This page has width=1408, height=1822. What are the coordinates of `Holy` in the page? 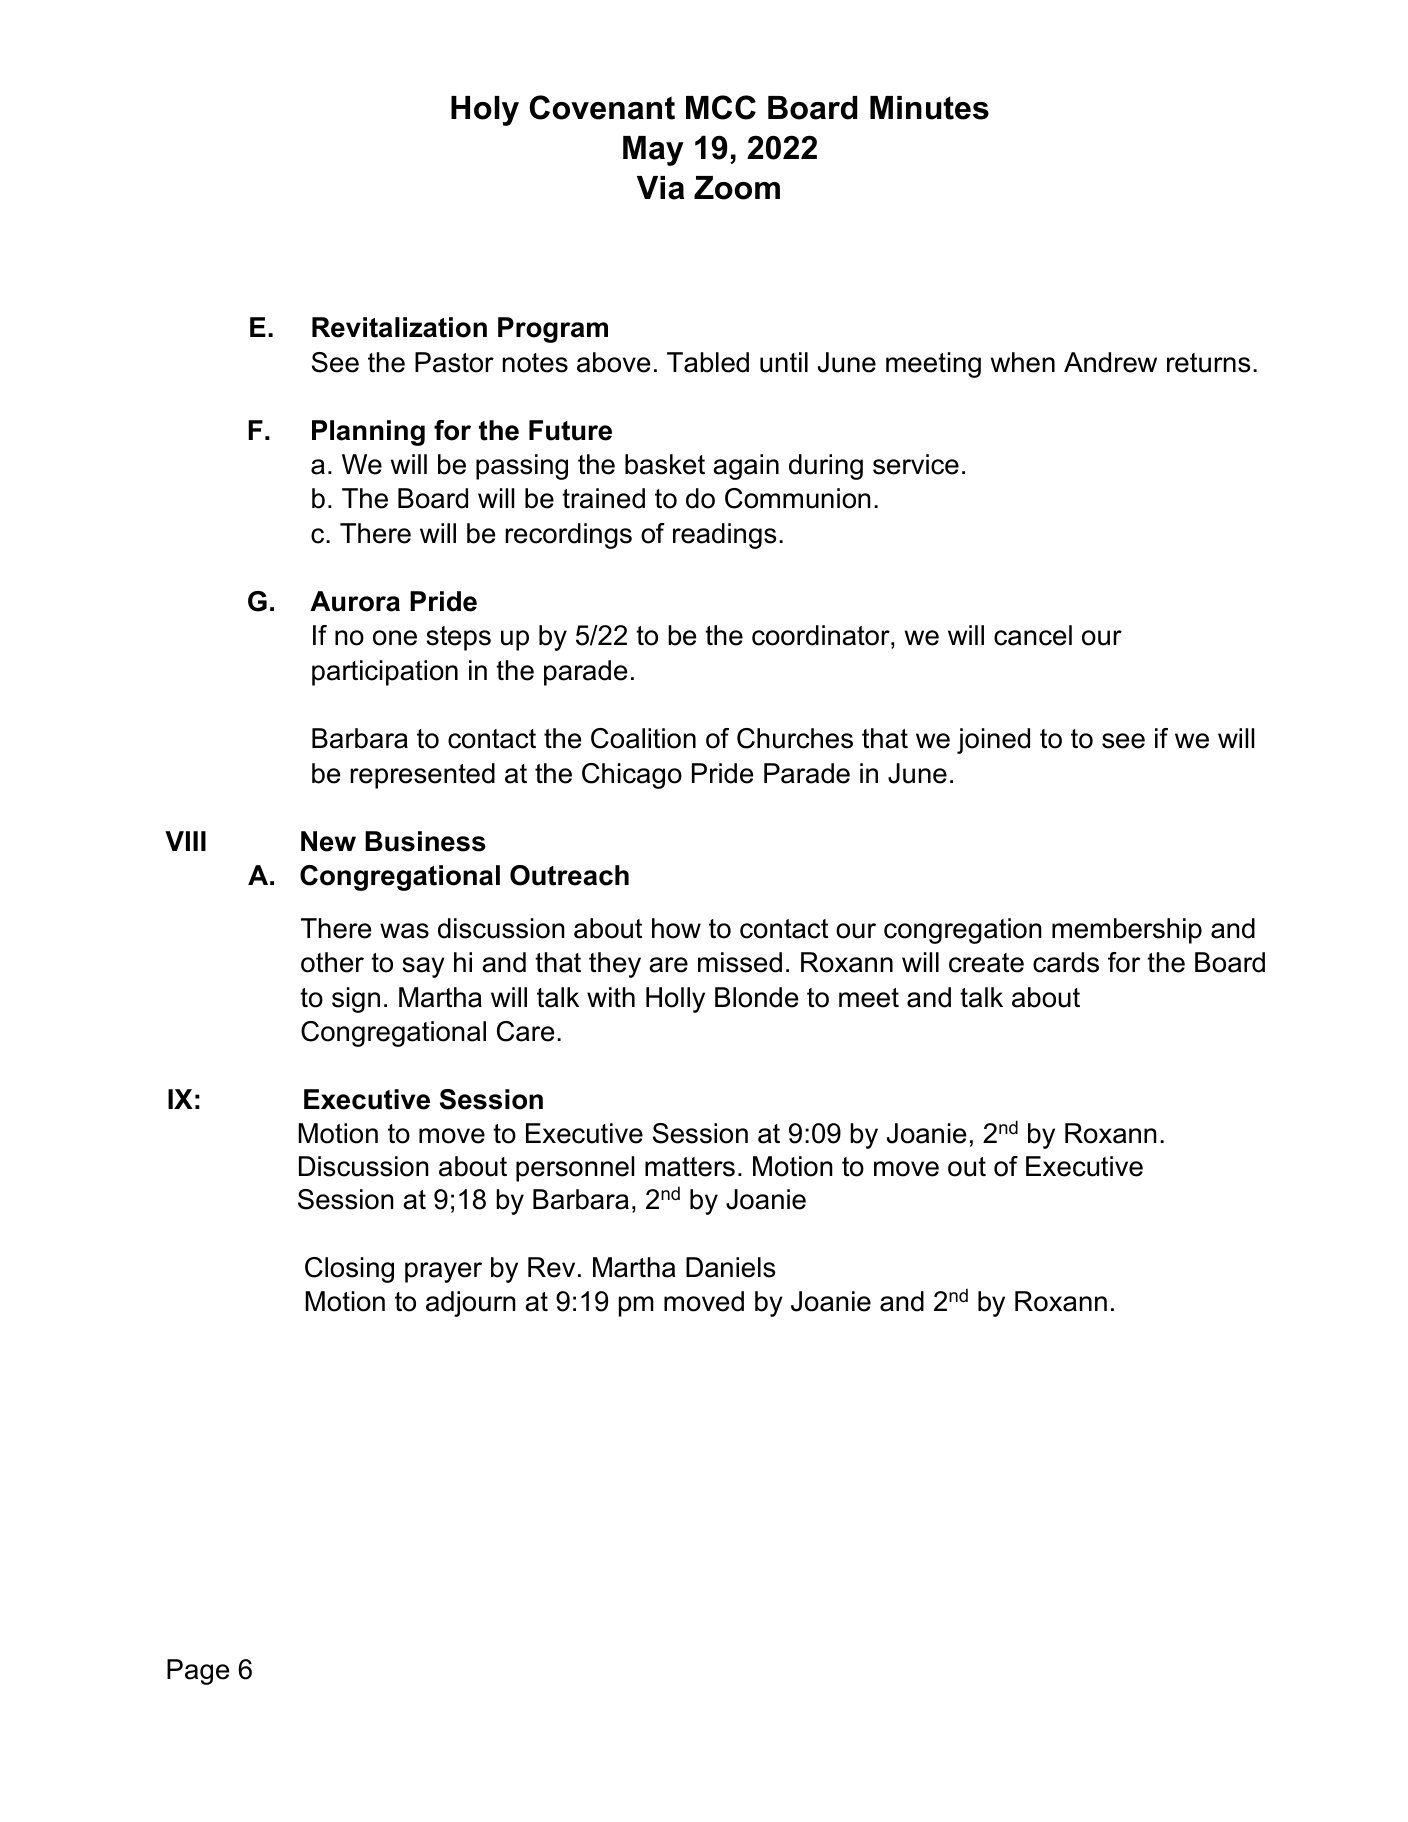 It's located at (485, 111).
